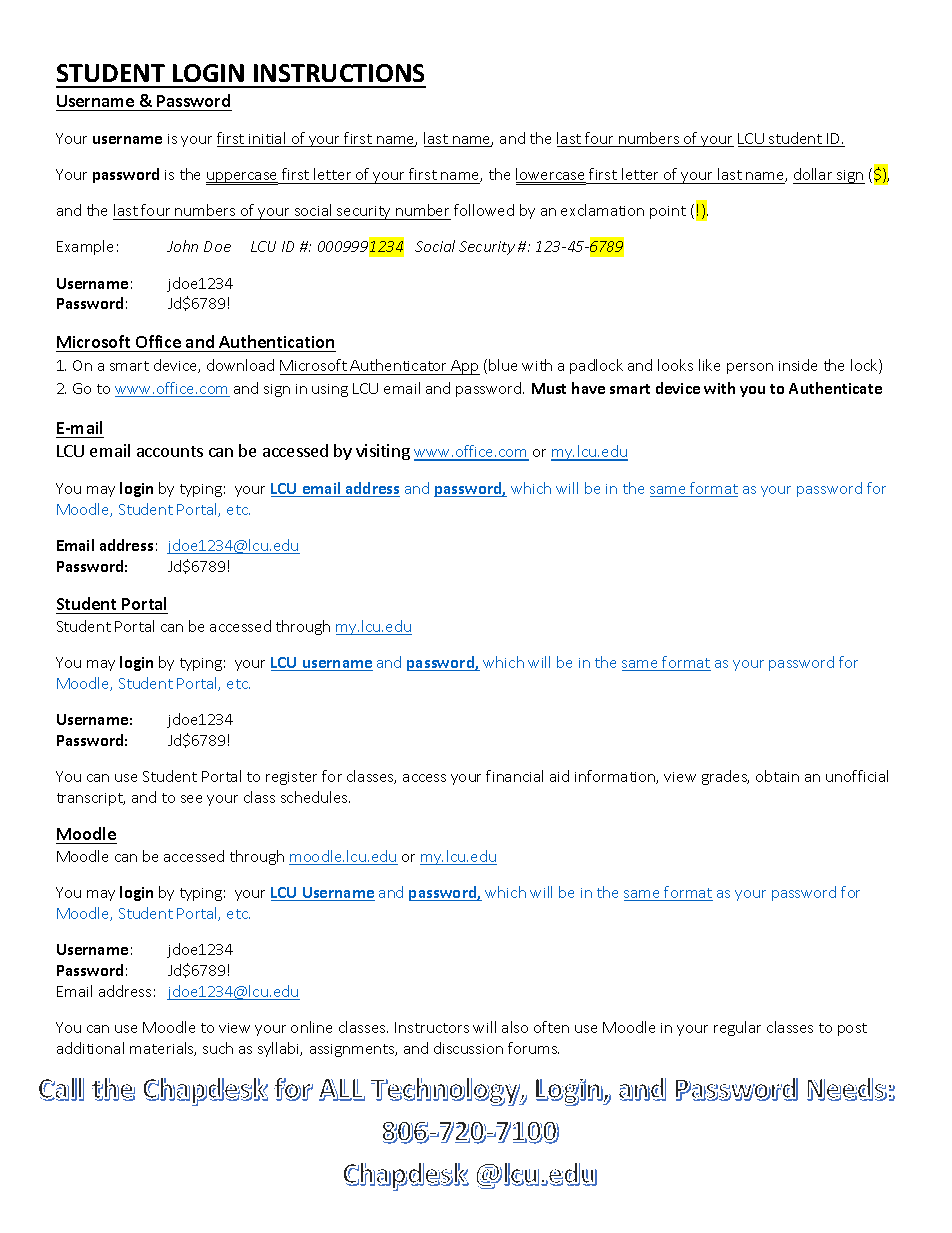  What do you see at coordinates (725, 777) in the page?
I see `grades` at bounding box center [725, 777].
